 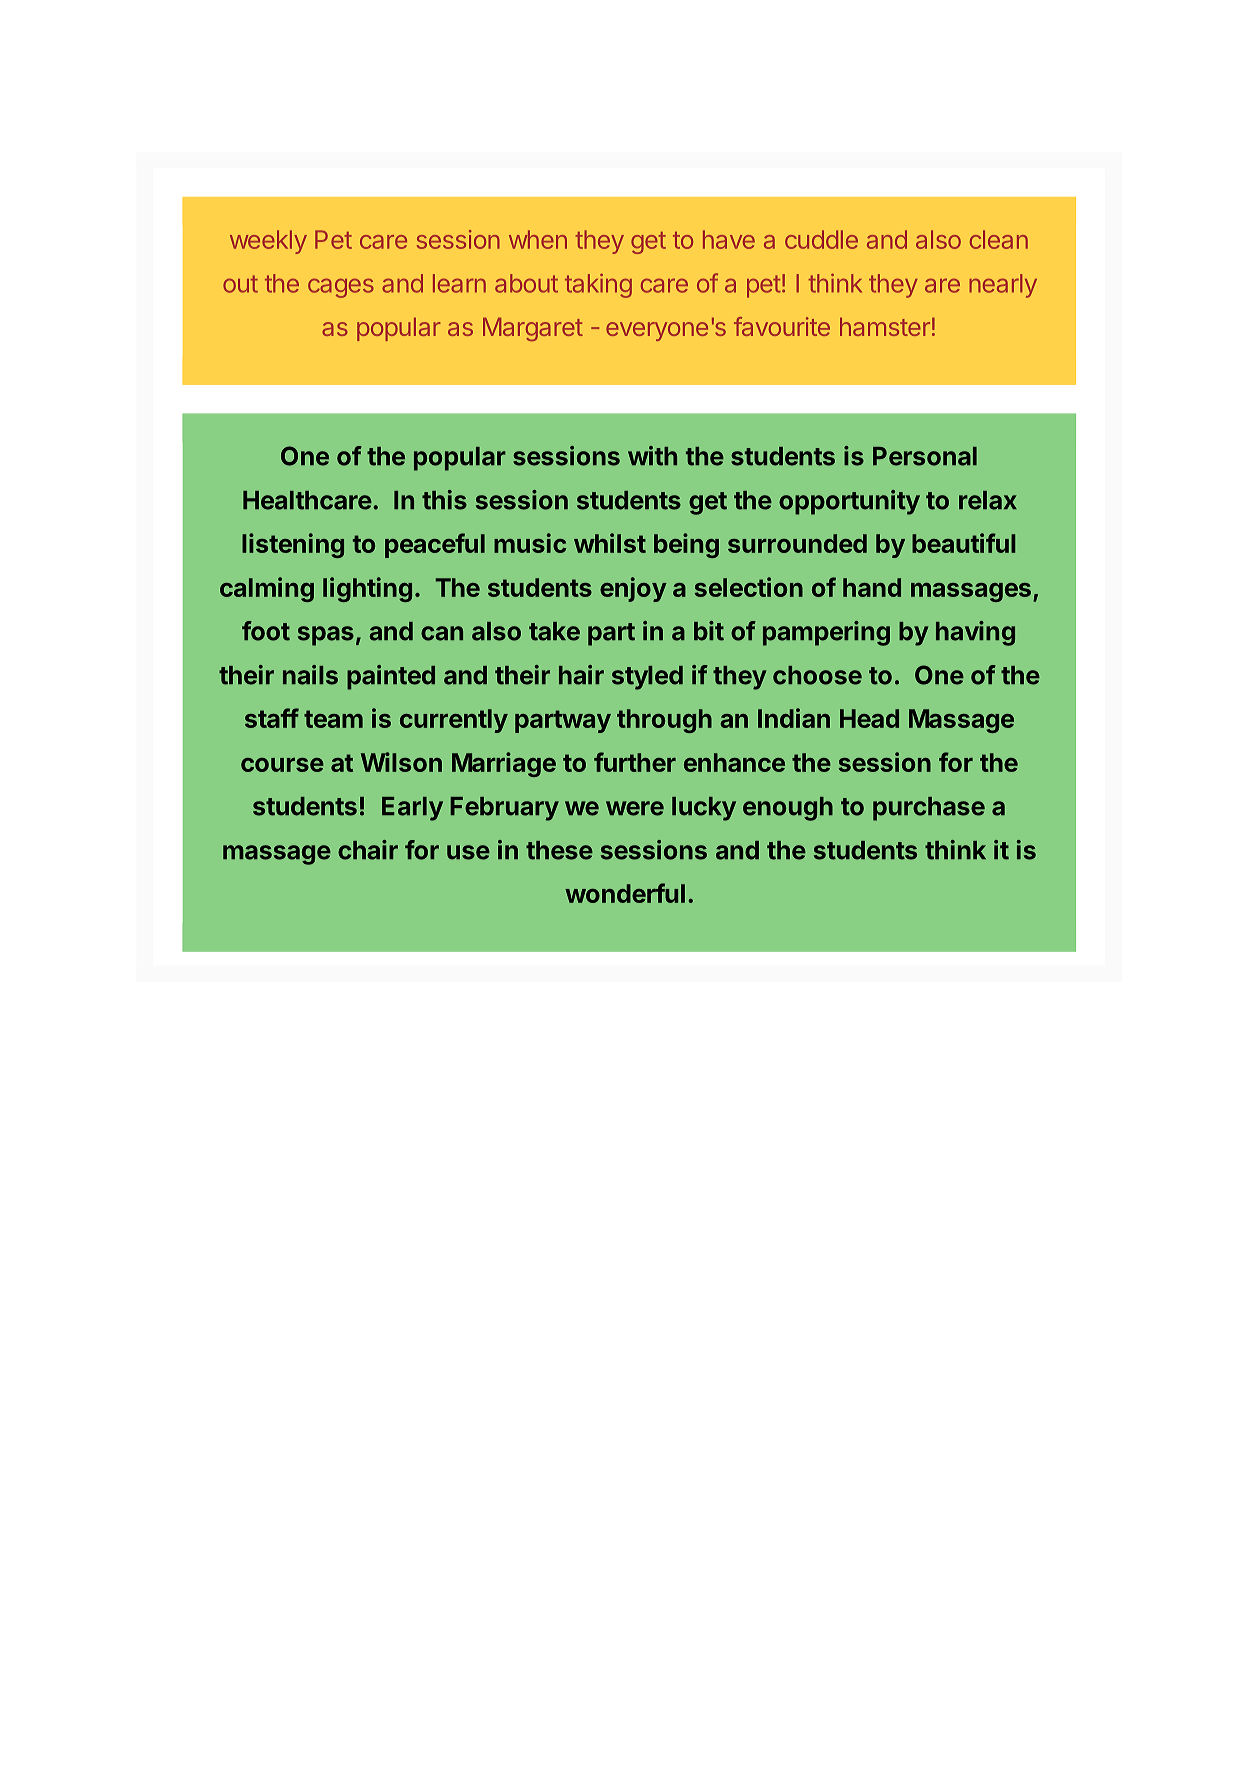 What do you see at coordinates (468, 852) in the screenshot?
I see `use` at bounding box center [468, 852].
